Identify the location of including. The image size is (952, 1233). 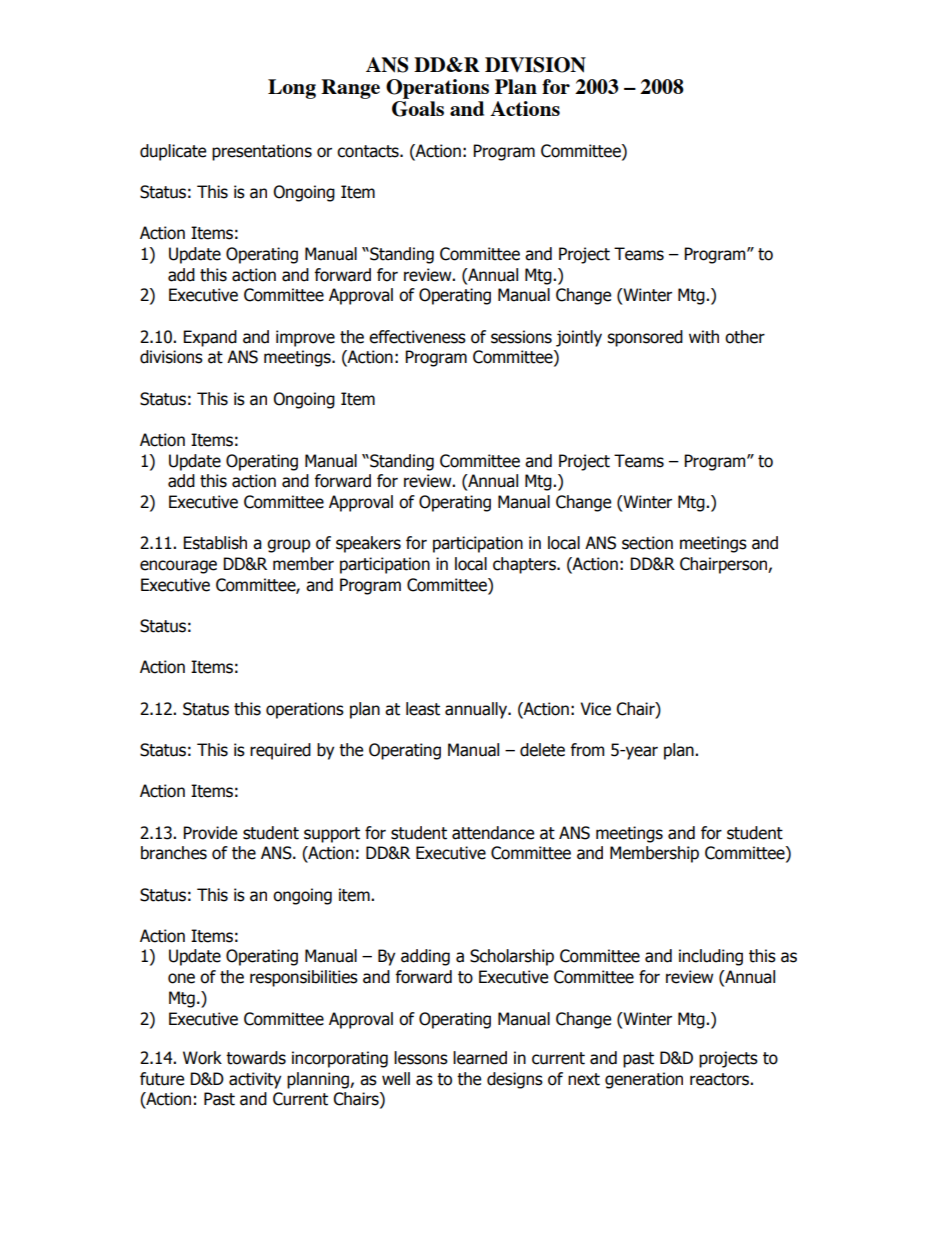
(711, 957).
